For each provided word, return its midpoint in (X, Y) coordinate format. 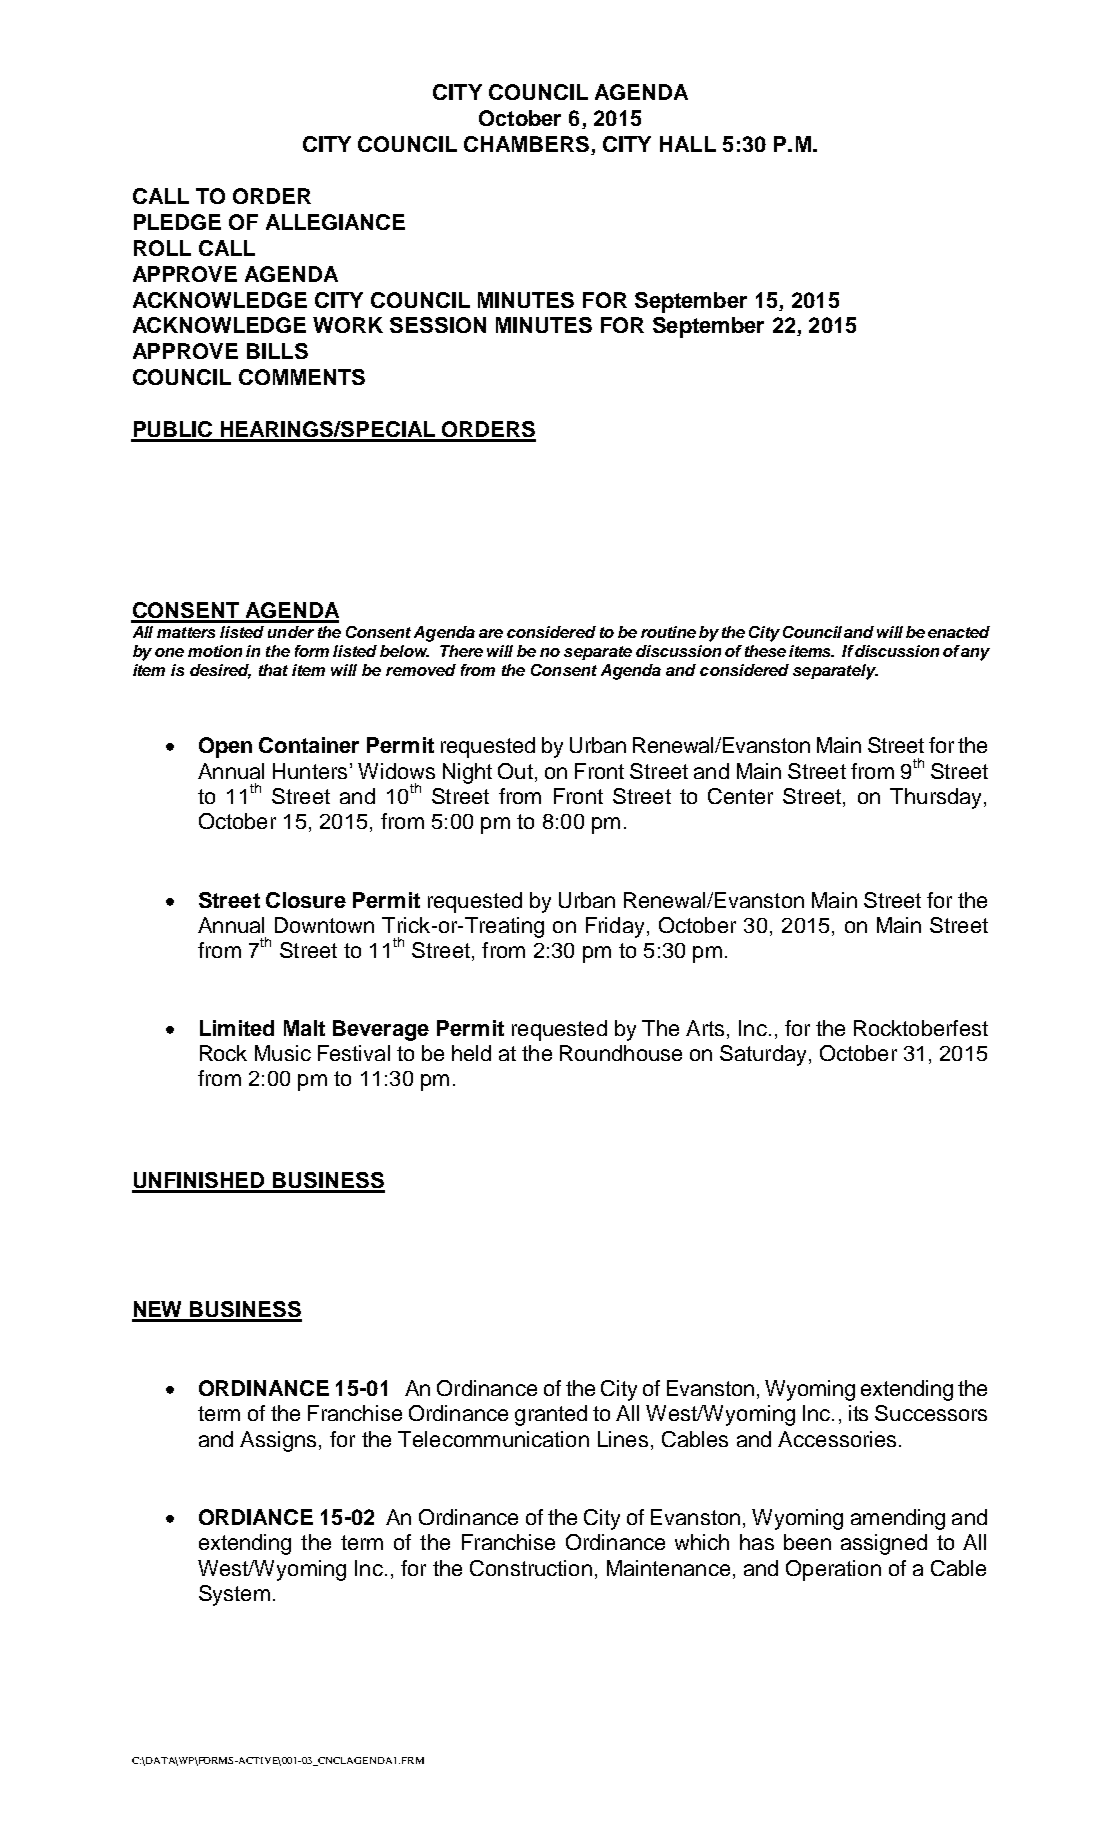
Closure (306, 900)
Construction (531, 1568)
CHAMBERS (528, 145)
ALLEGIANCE (335, 222)
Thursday (937, 798)
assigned (884, 1544)
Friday (615, 927)
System (234, 1595)
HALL (688, 144)
